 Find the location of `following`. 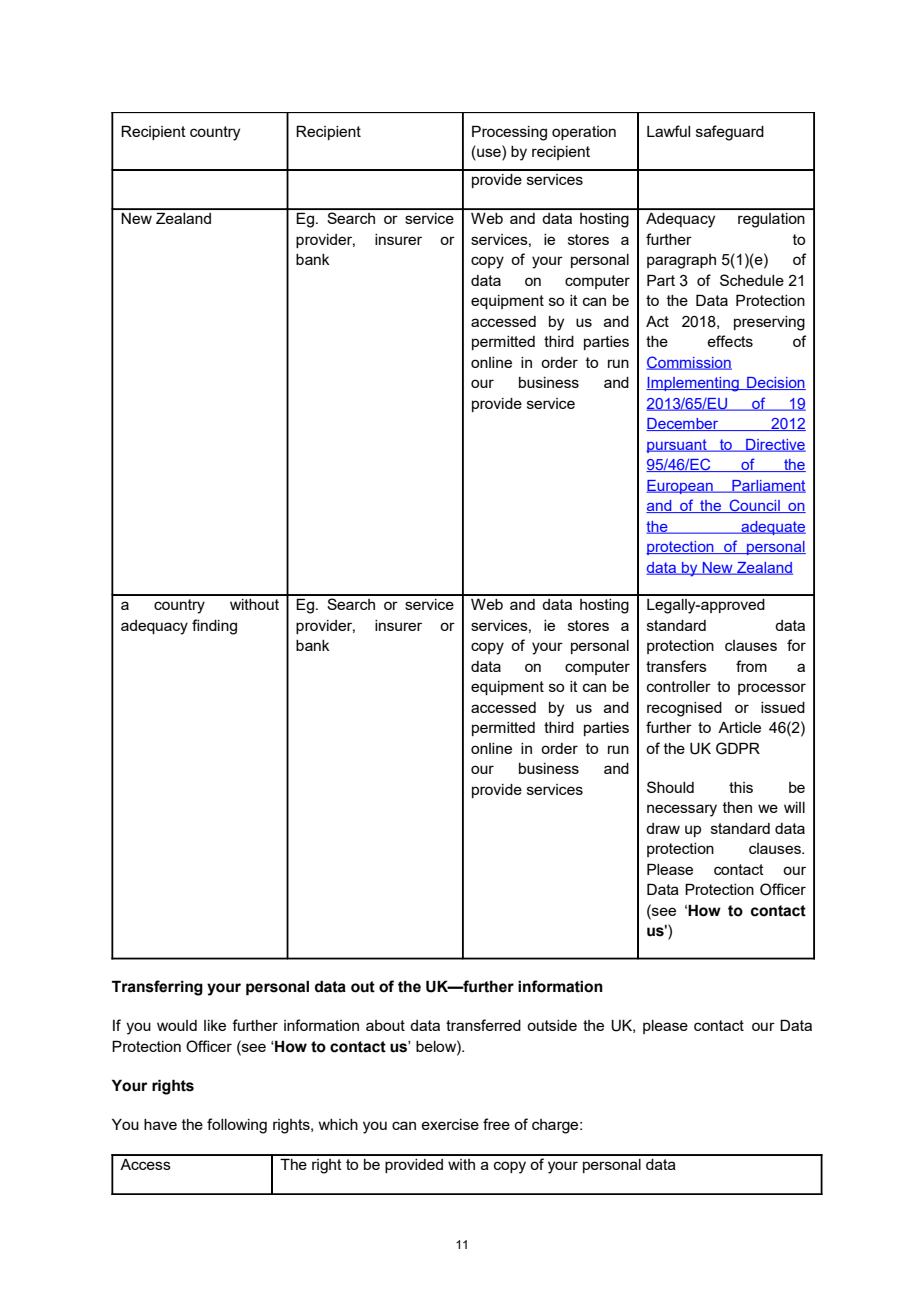

following is located at coordinates (237, 1126).
